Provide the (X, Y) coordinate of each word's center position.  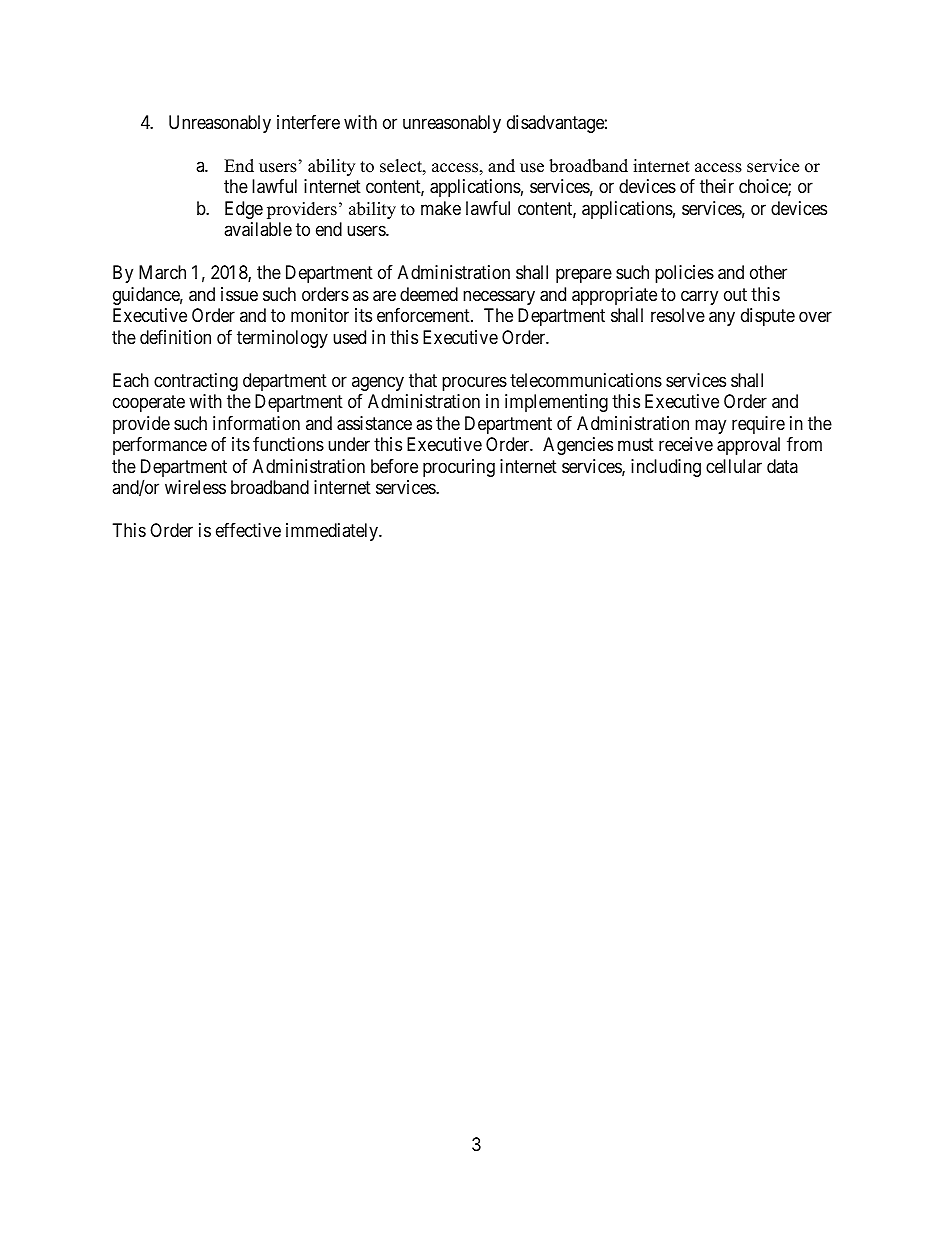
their (717, 186)
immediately (333, 532)
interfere (308, 122)
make (441, 208)
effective (248, 530)
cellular (734, 466)
